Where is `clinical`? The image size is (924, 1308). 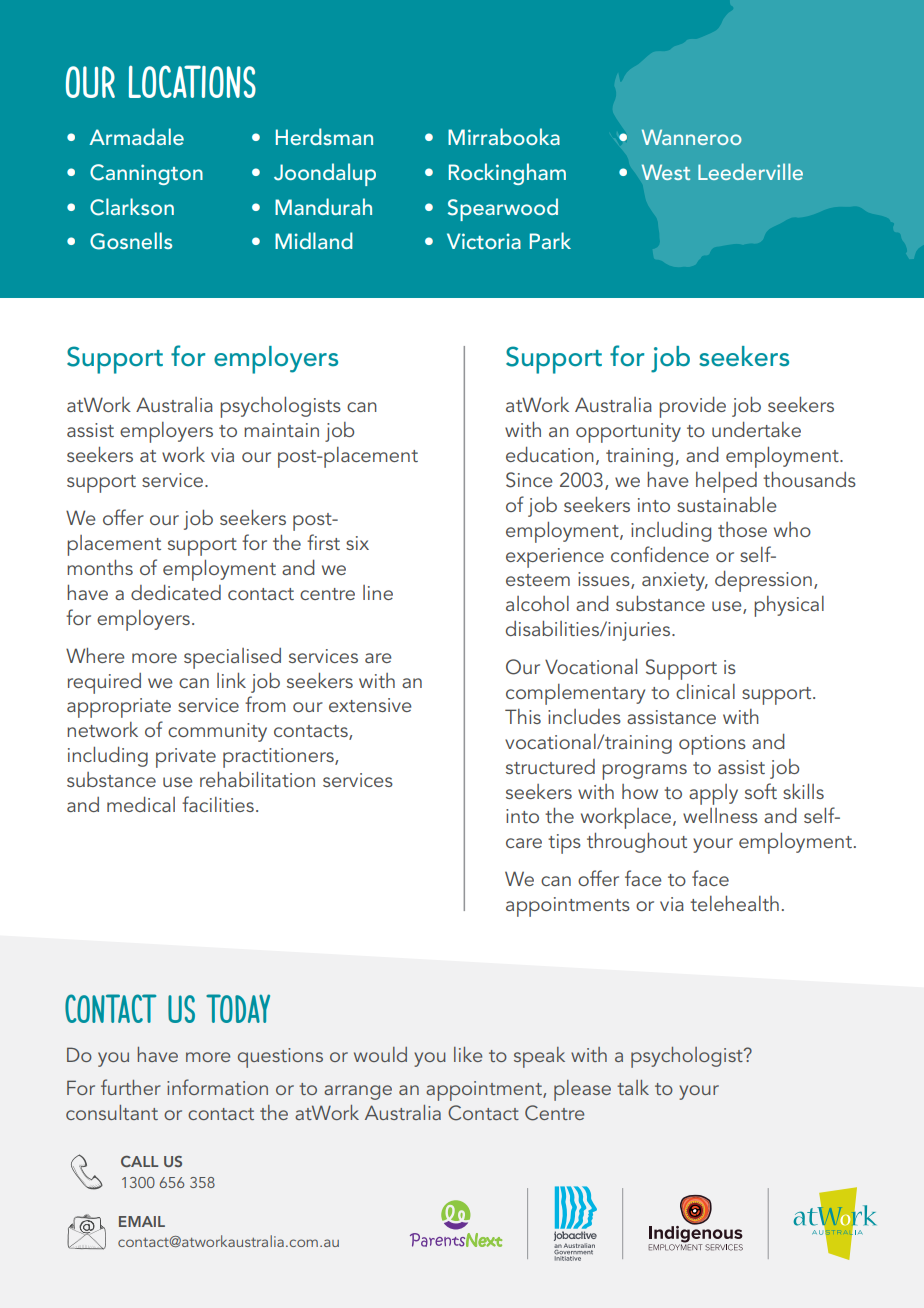 clinical is located at coordinates (705, 691).
